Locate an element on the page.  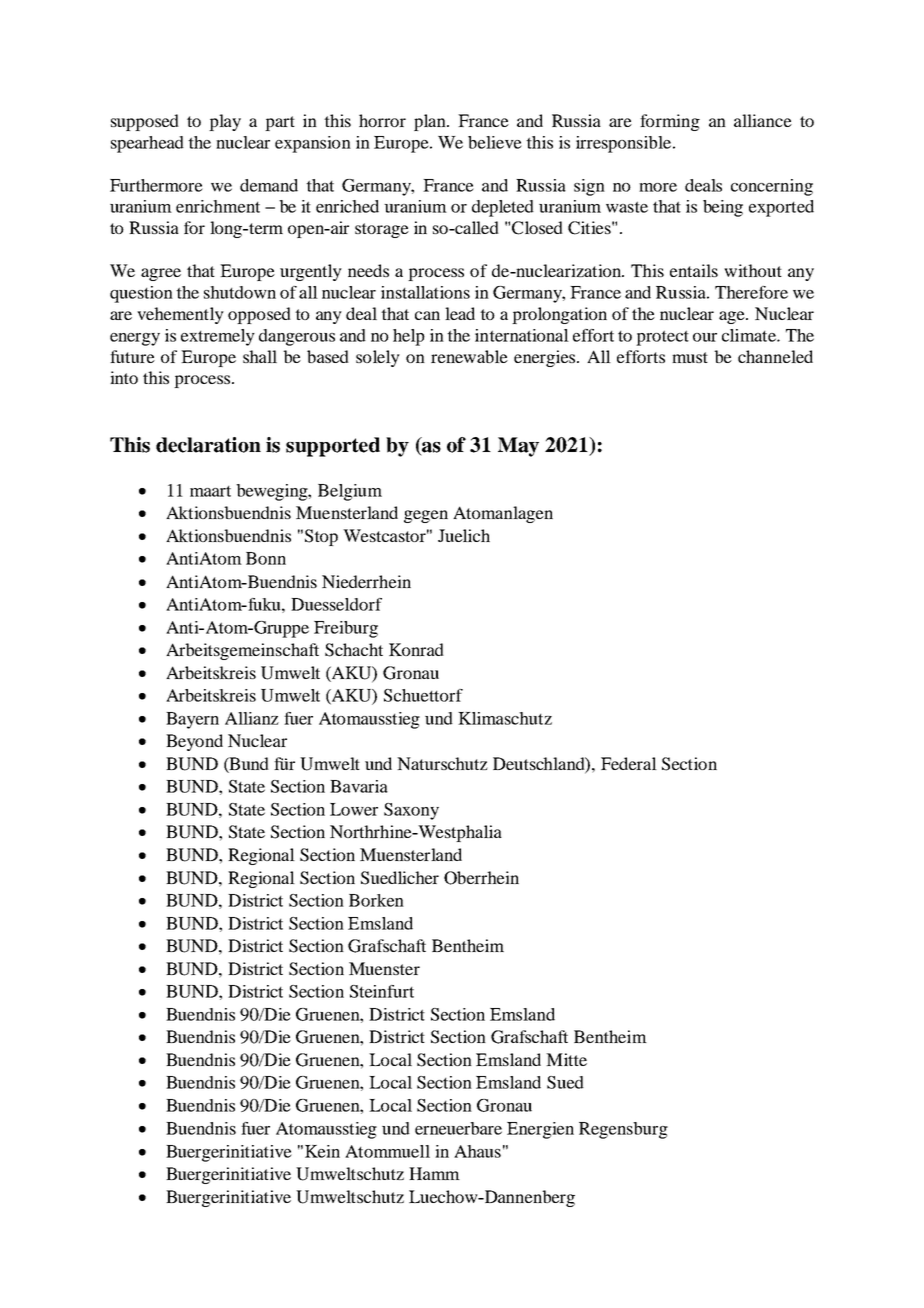
forming is located at coordinates (670, 122).
